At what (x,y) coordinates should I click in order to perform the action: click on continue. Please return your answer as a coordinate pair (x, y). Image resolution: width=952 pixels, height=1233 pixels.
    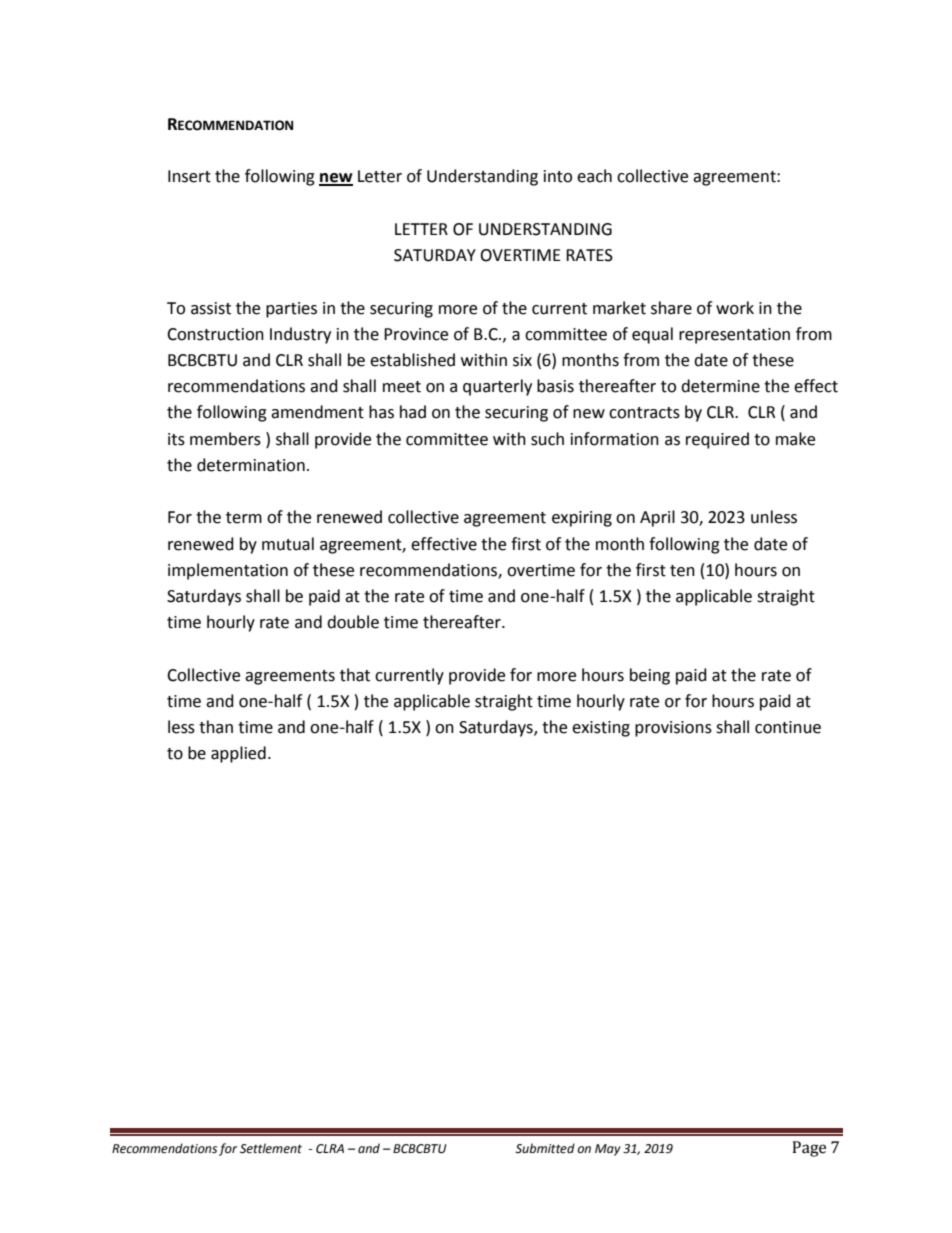
    Looking at the image, I should click on (788, 727).
